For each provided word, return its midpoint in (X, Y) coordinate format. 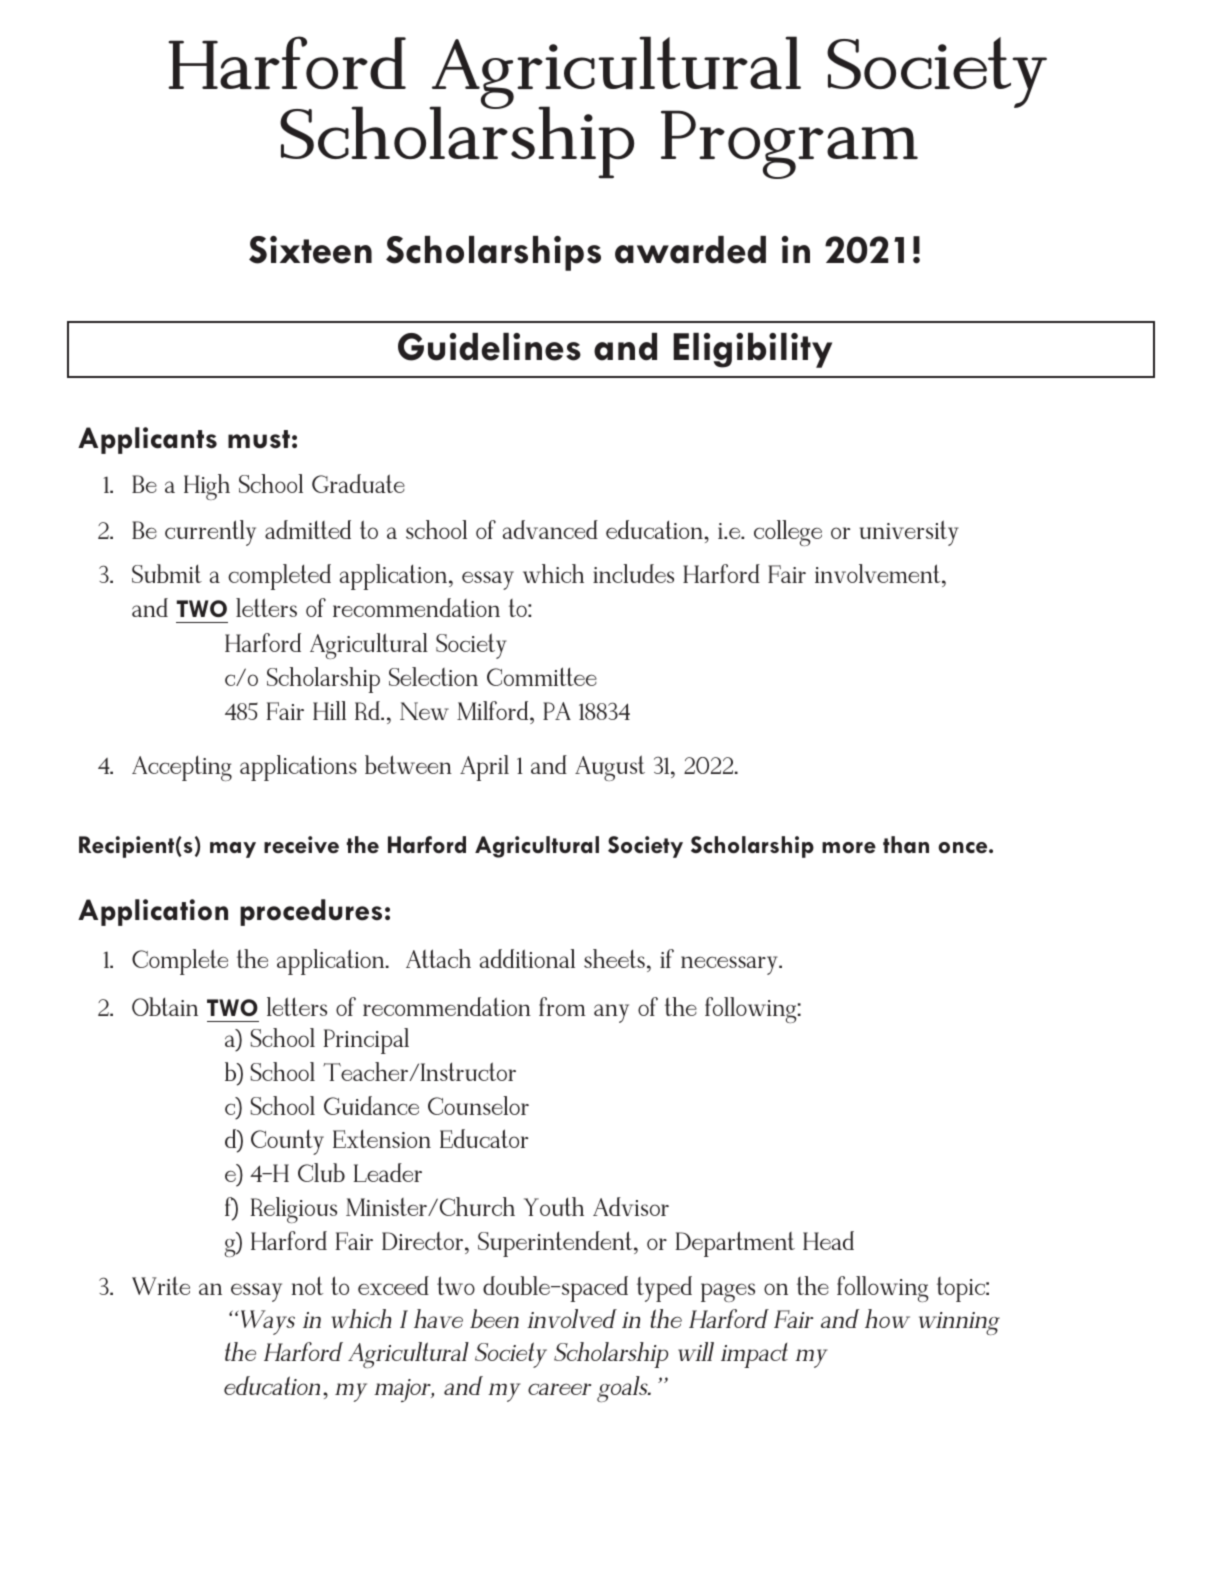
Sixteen (310, 250)
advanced (550, 529)
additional (527, 958)
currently (210, 533)
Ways (268, 1322)
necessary (730, 965)
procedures (311, 912)
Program (789, 144)
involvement (879, 573)
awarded (690, 250)
